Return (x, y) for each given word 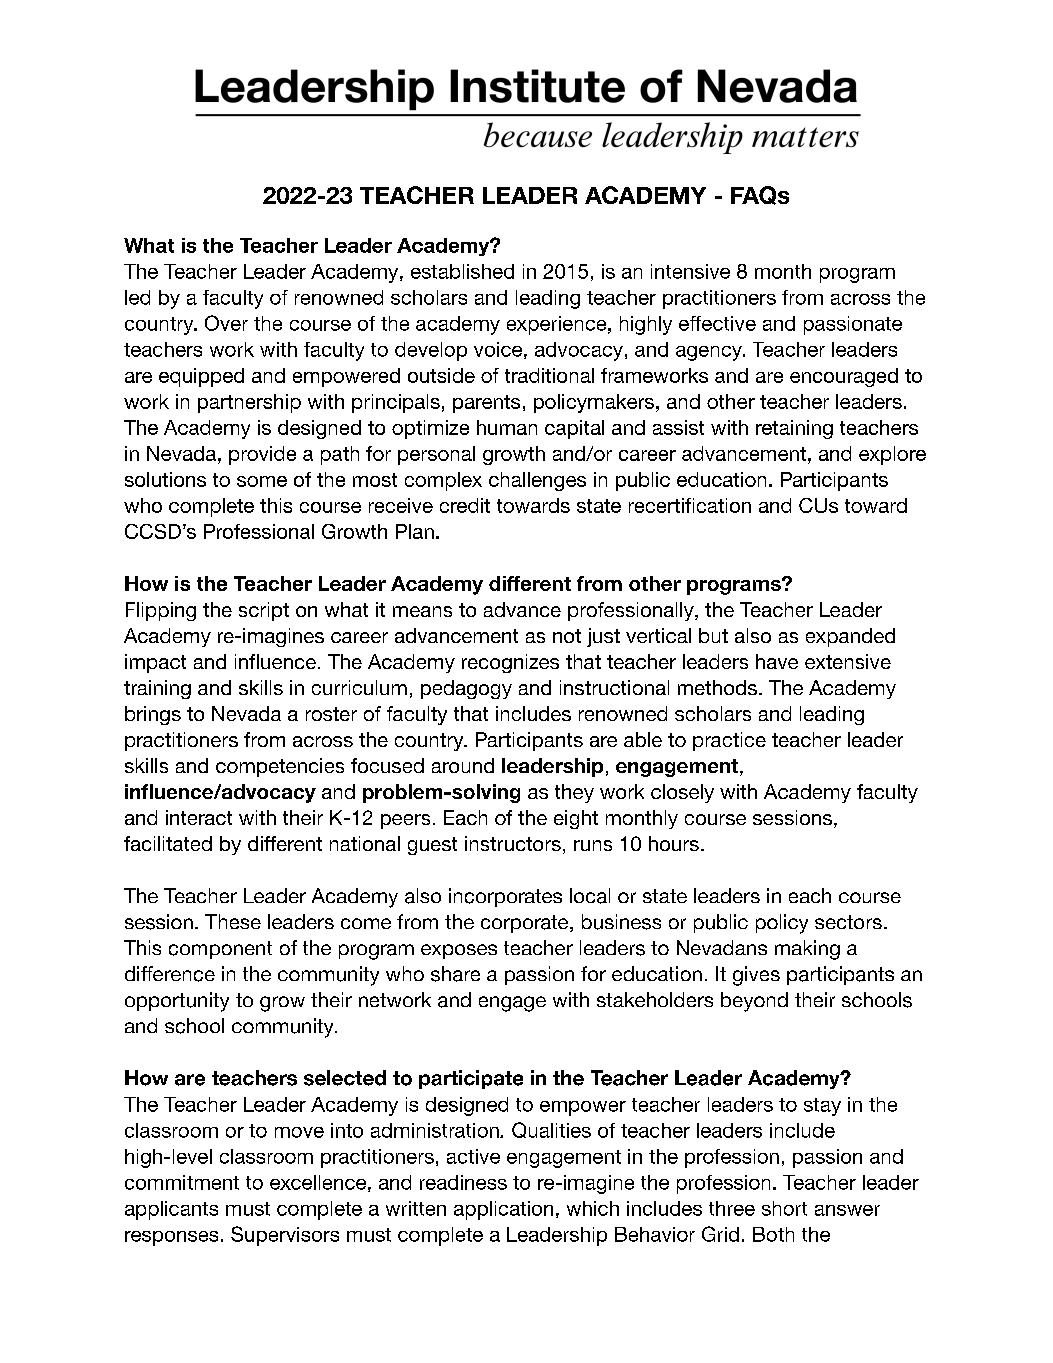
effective (717, 323)
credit (465, 505)
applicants (171, 1210)
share (455, 974)
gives (756, 976)
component (220, 950)
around (463, 765)
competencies (280, 767)
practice (729, 741)
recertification (690, 505)
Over (226, 323)
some (262, 481)
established (462, 271)
